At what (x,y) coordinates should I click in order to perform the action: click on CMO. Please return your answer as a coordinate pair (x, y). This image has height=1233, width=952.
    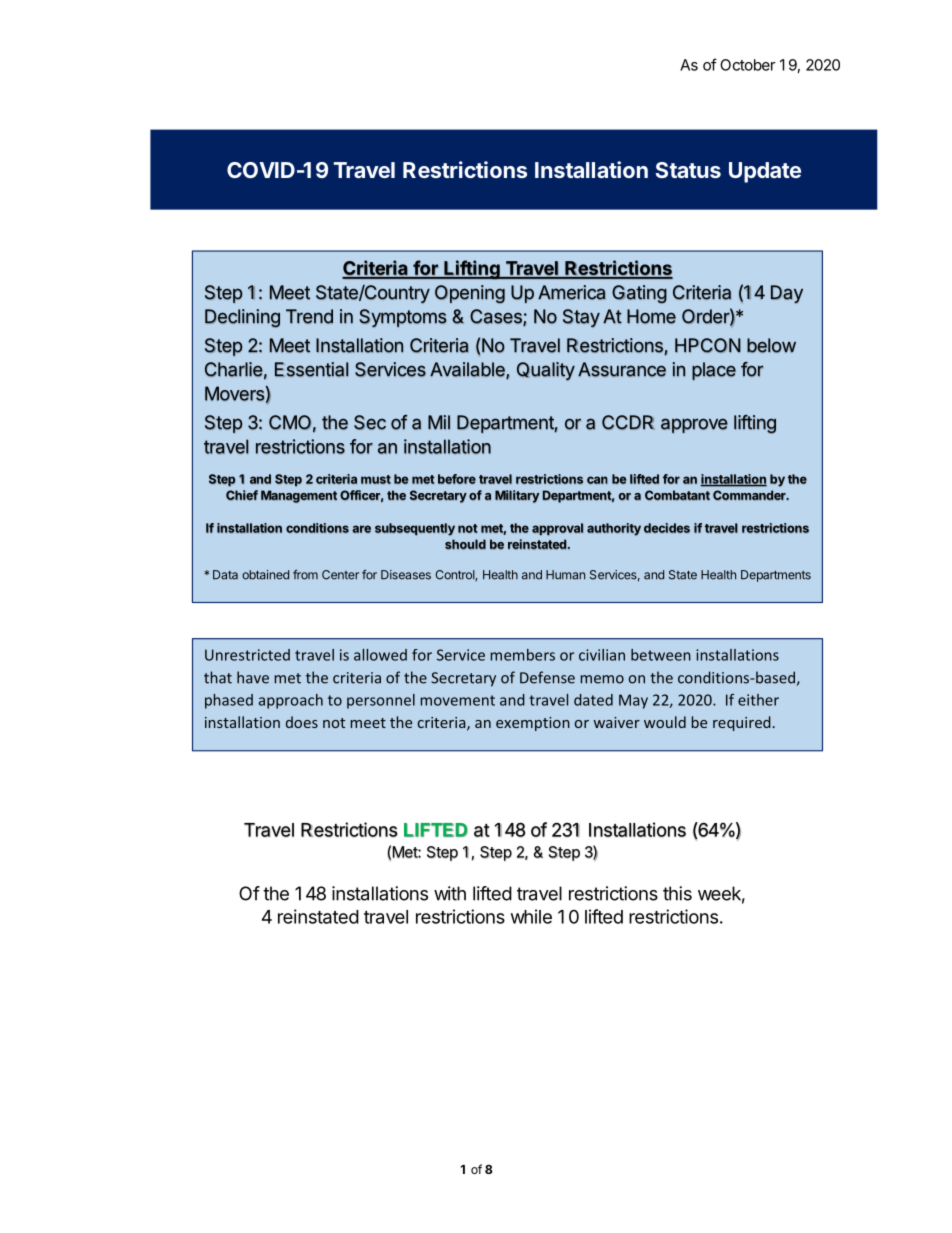
    Looking at the image, I should click on (290, 422).
